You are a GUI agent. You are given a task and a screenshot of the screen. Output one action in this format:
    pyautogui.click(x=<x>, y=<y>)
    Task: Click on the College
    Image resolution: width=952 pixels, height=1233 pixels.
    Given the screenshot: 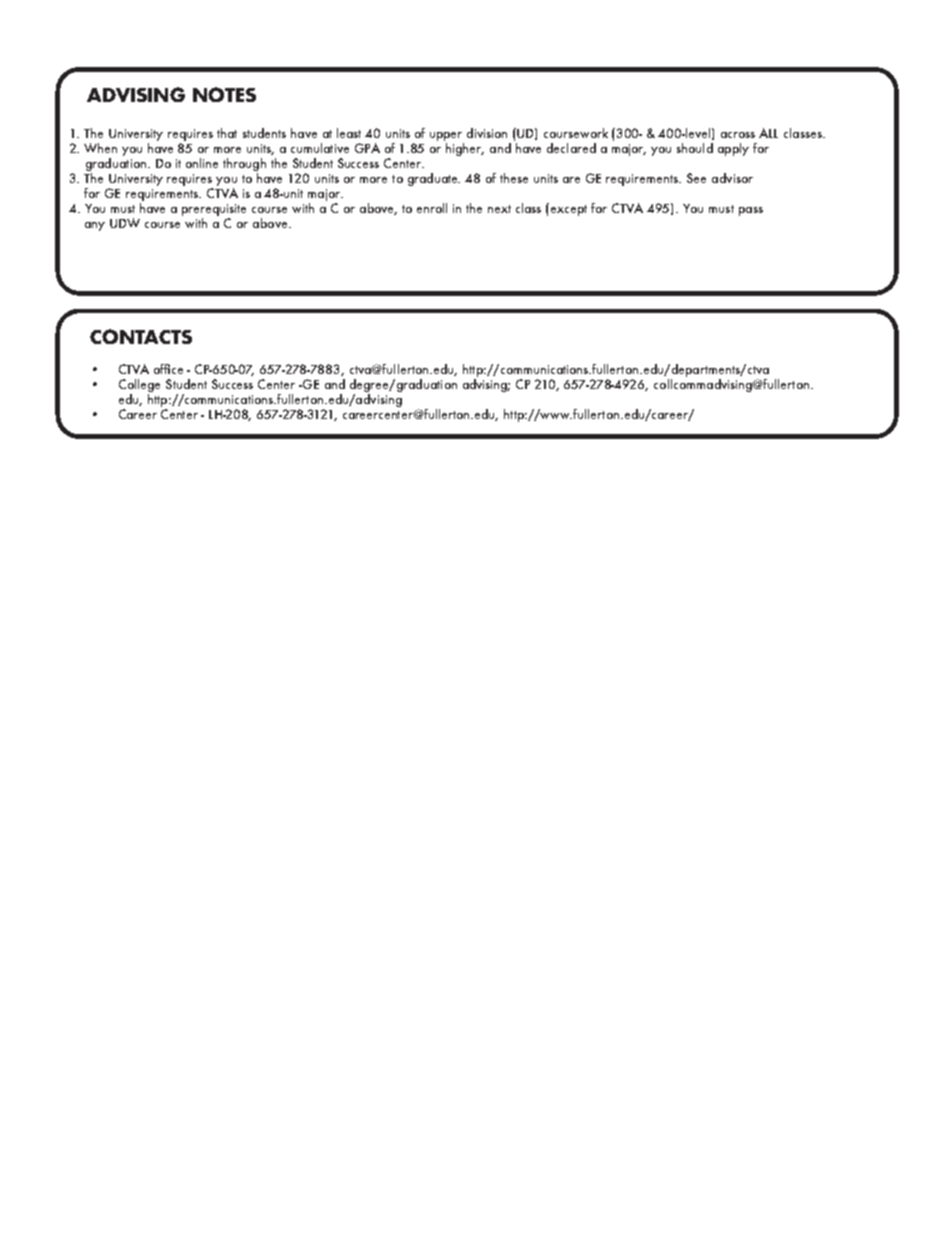 What is the action you would take?
    pyautogui.click(x=139, y=387)
